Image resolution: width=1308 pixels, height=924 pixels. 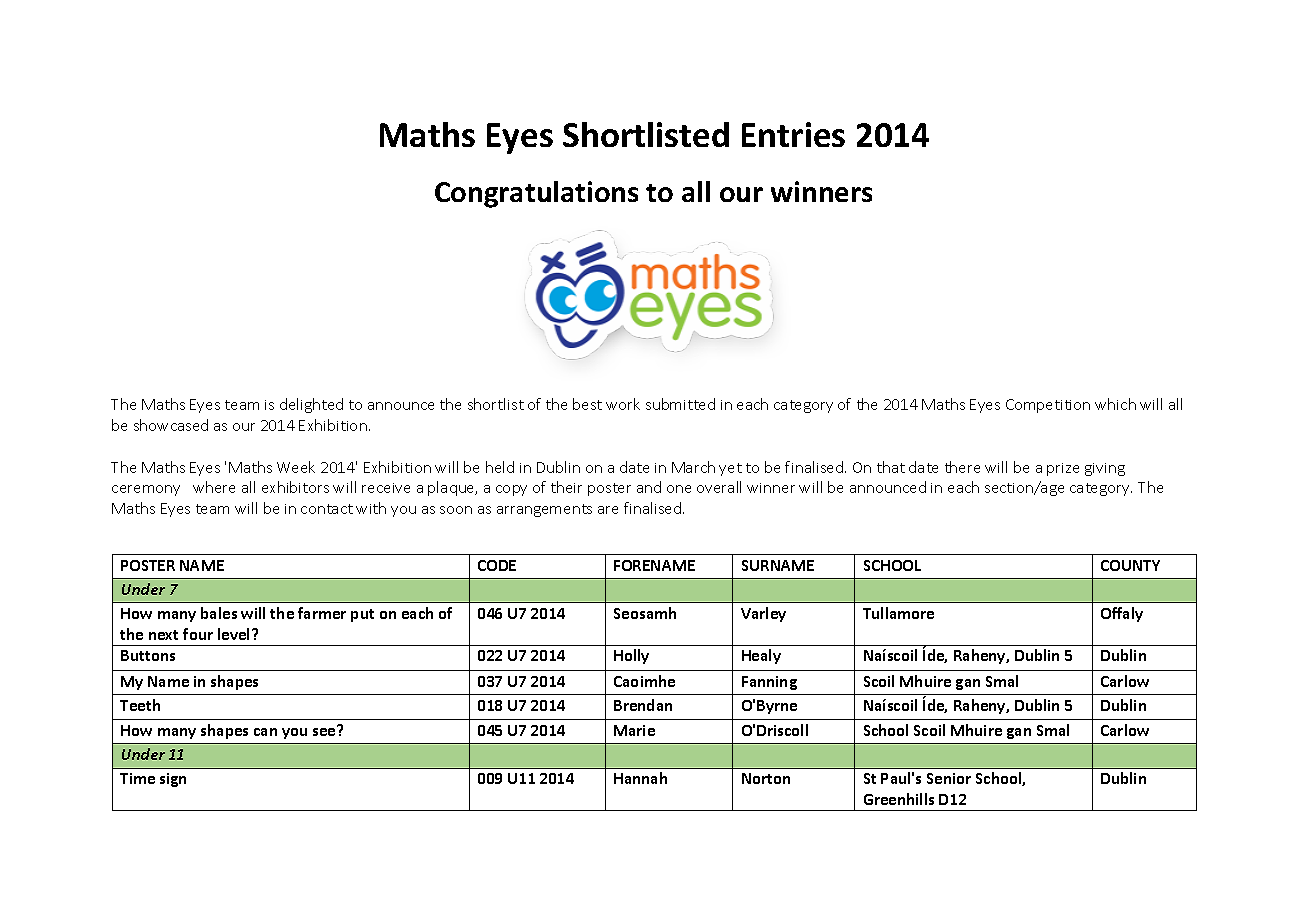 What do you see at coordinates (171, 425) in the page?
I see `showcased` at bounding box center [171, 425].
